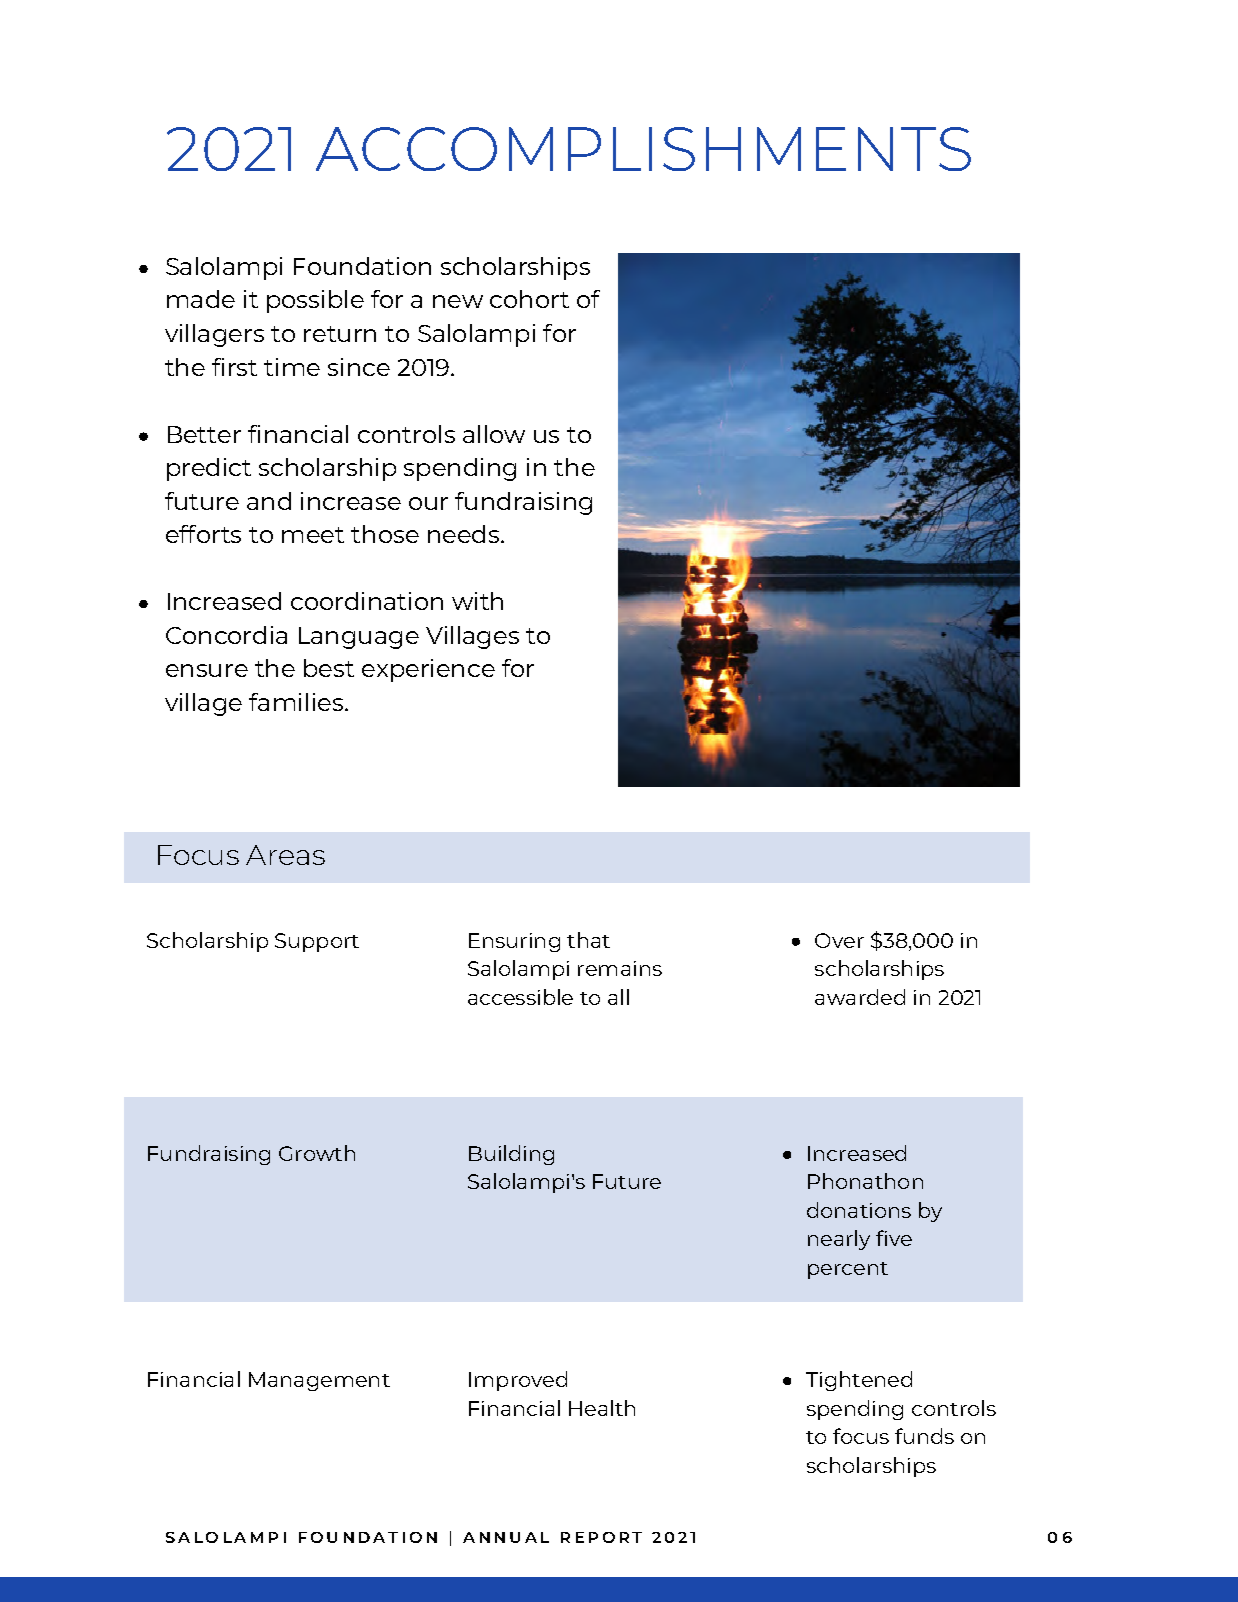 Image resolution: width=1238 pixels, height=1602 pixels. I want to click on possible, so click(315, 301).
